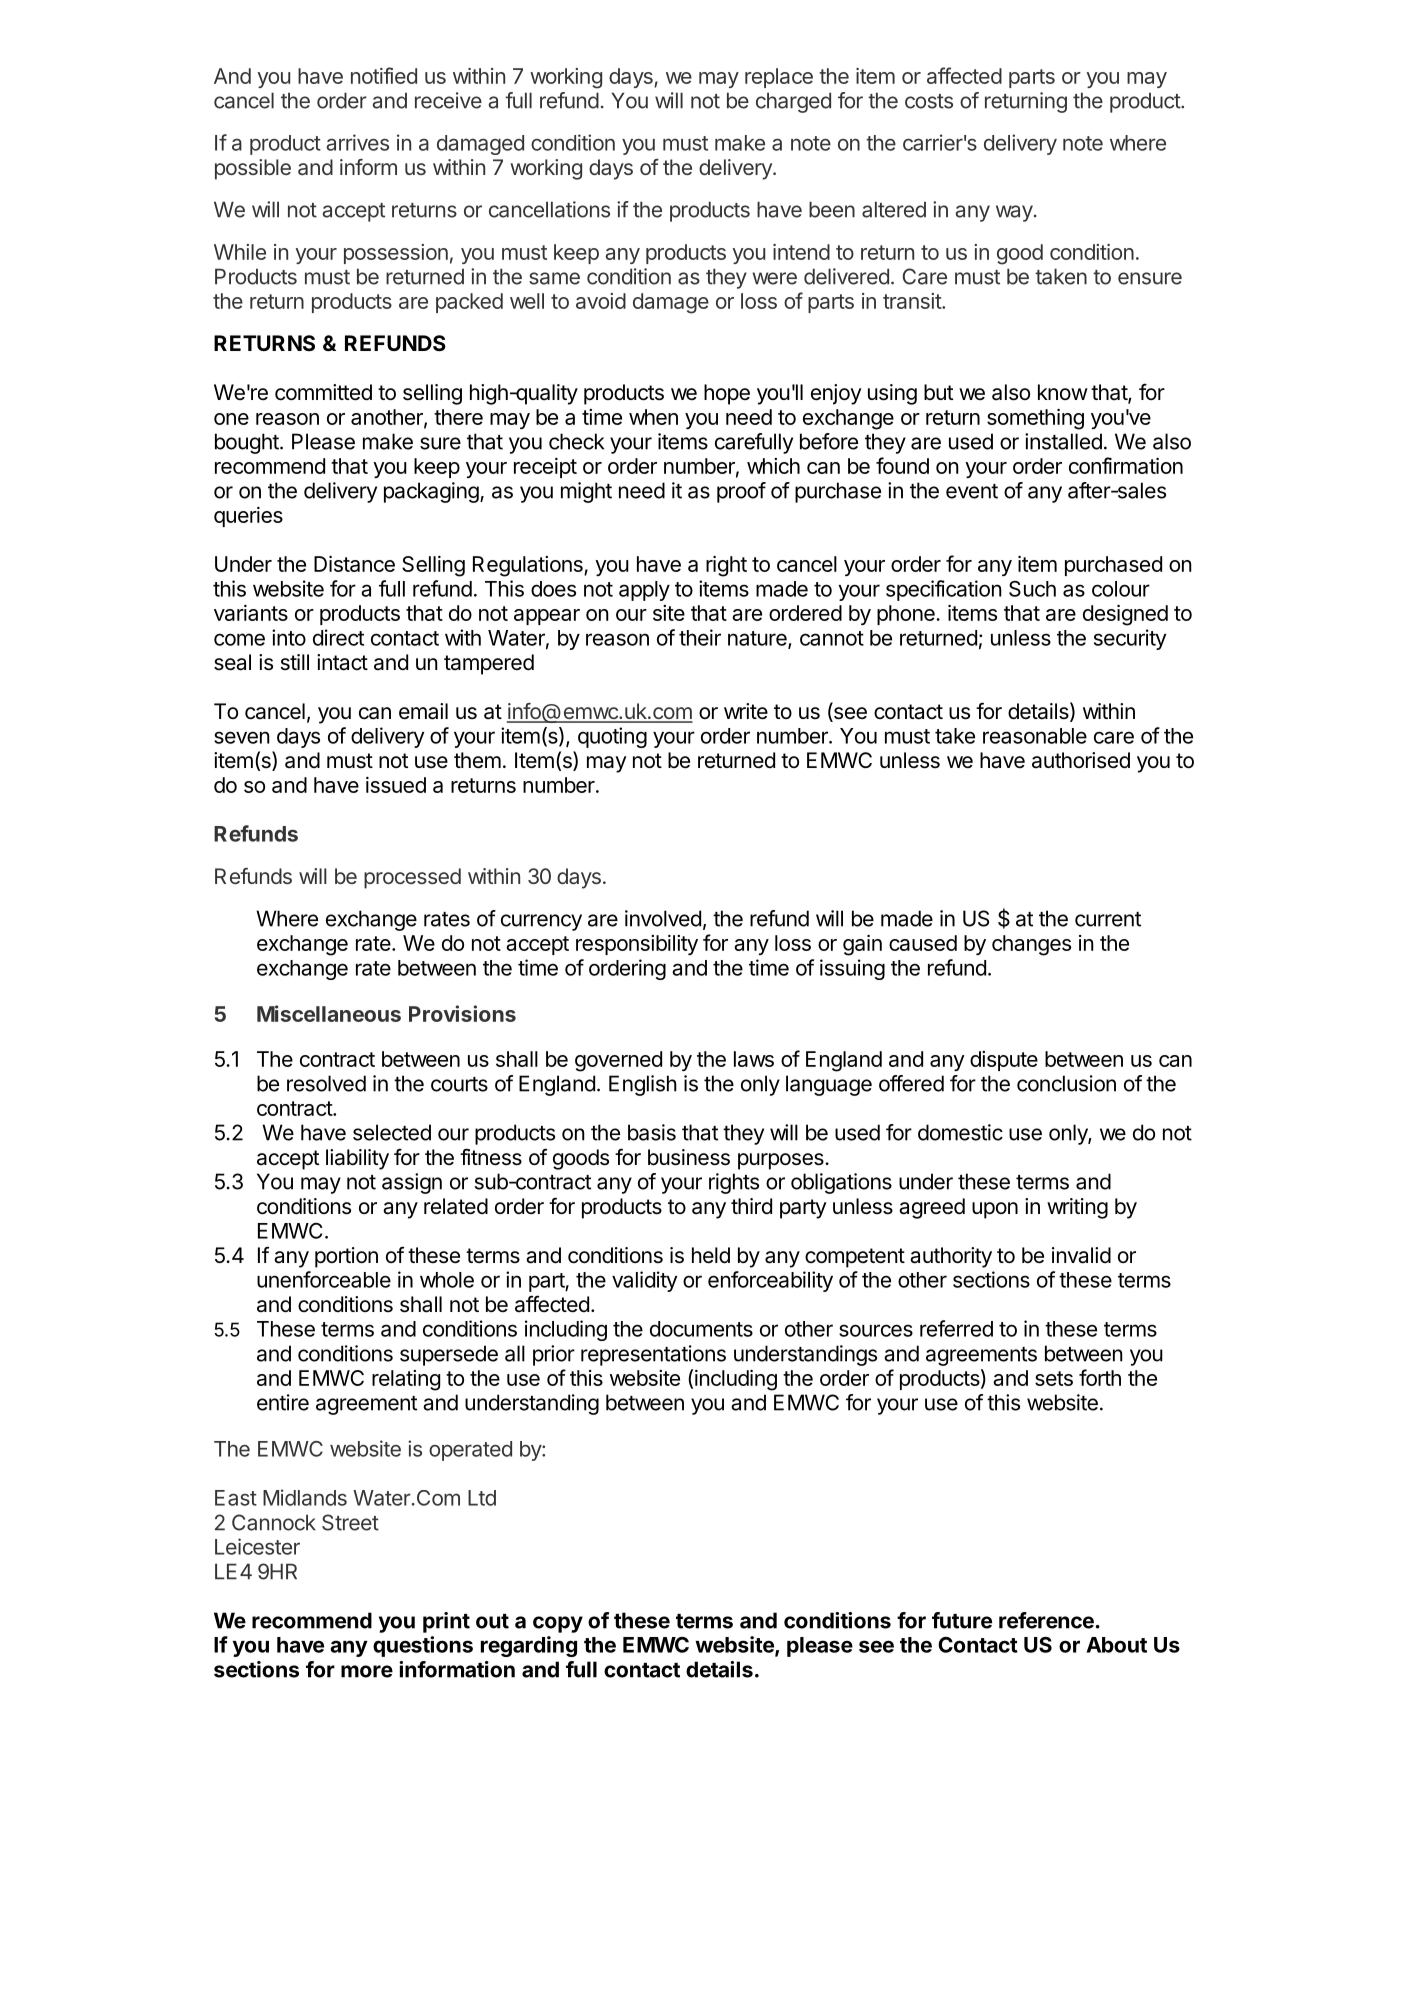 Image resolution: width=1410 pixels, height=1996 pixels. I want to click on changes, so click(1031, 945).
